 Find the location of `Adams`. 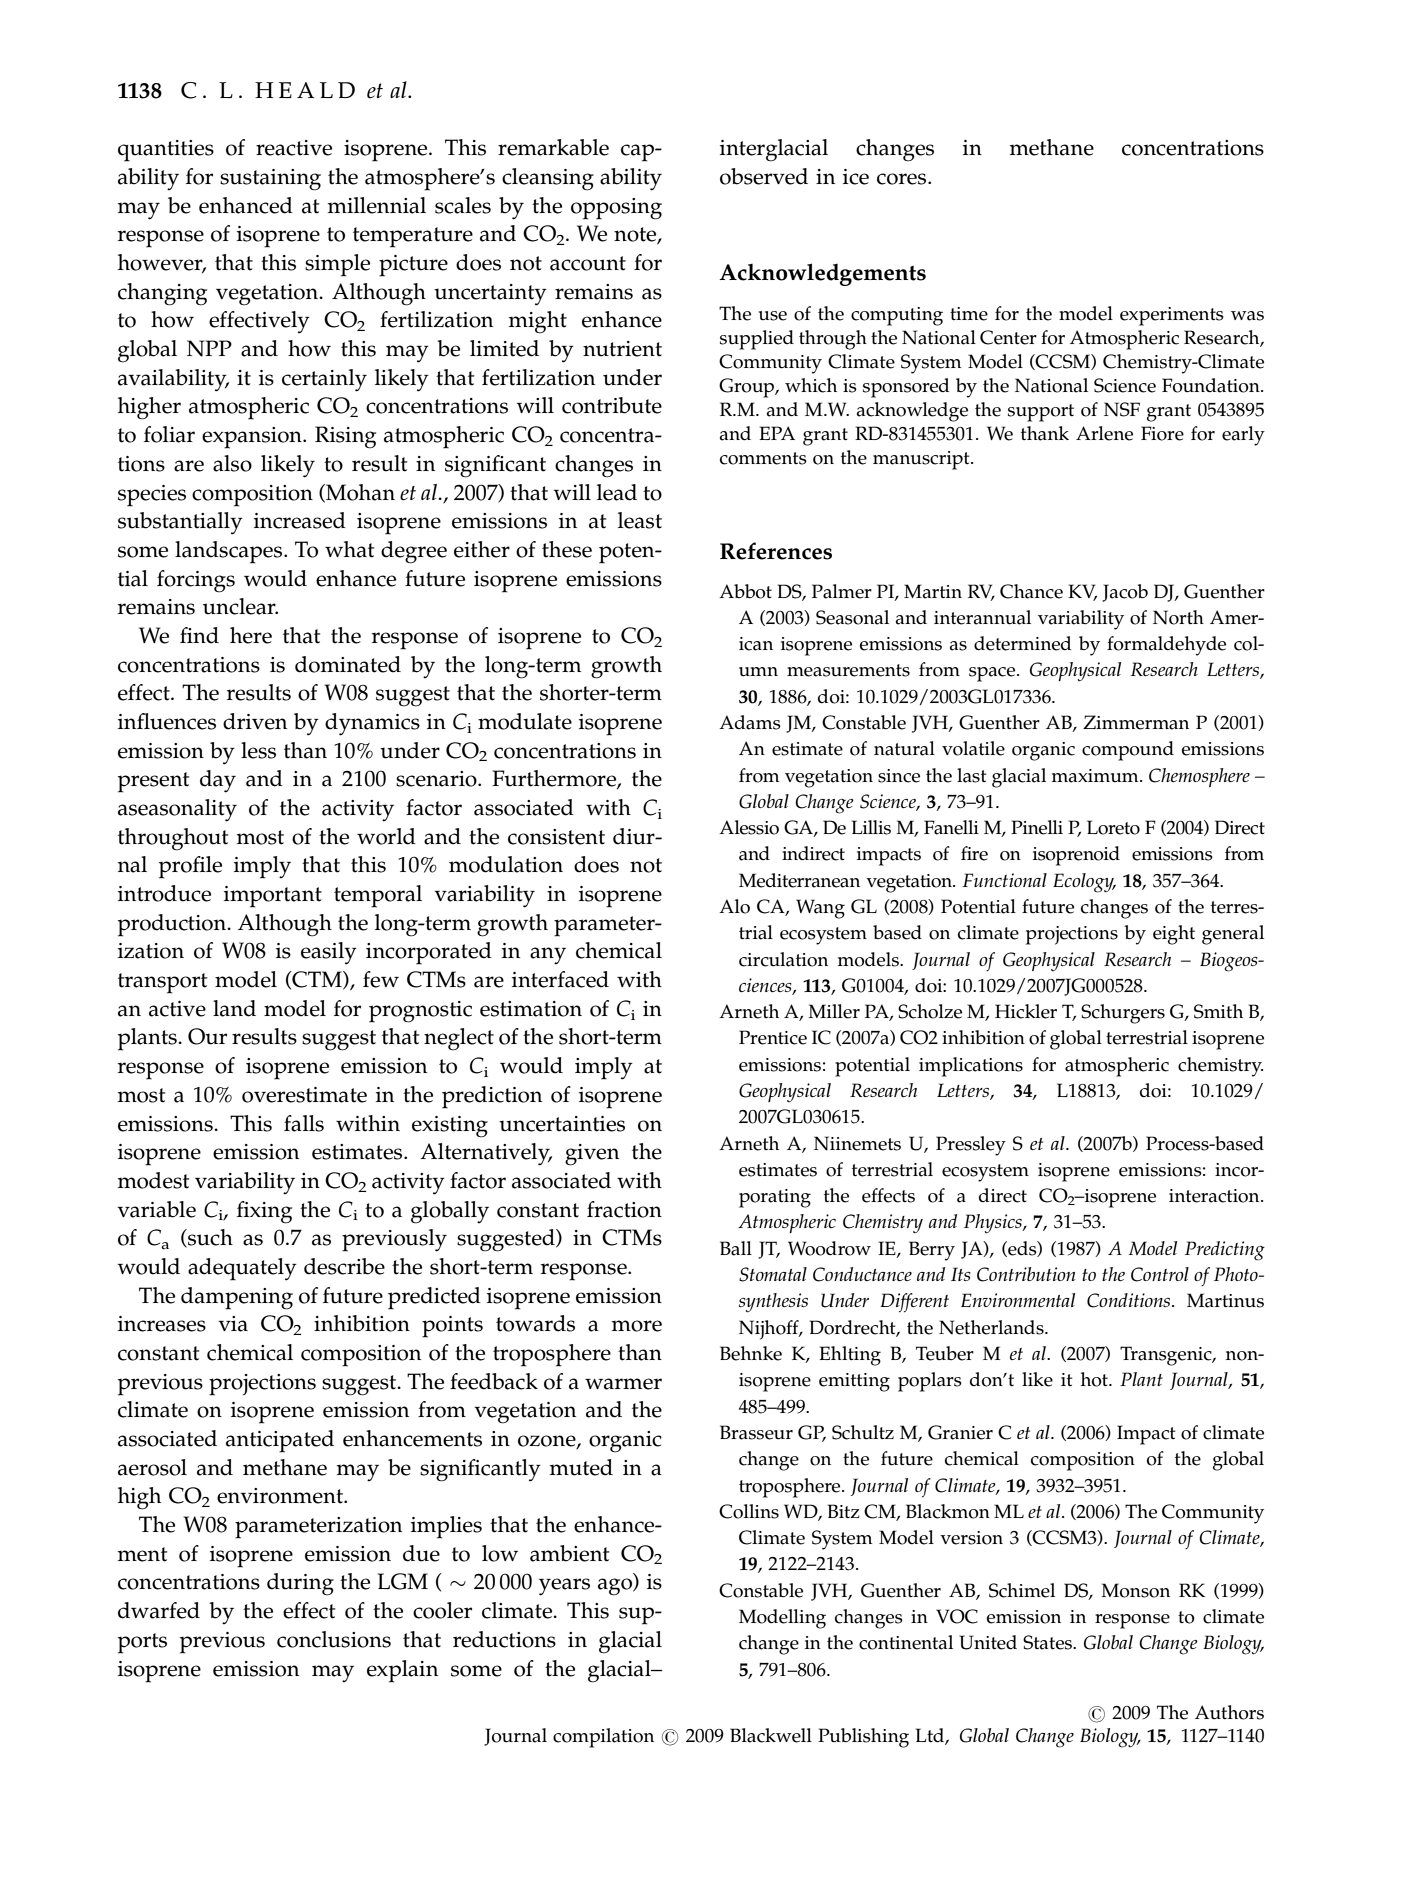

Adams is located at coordinates (750, 722).
